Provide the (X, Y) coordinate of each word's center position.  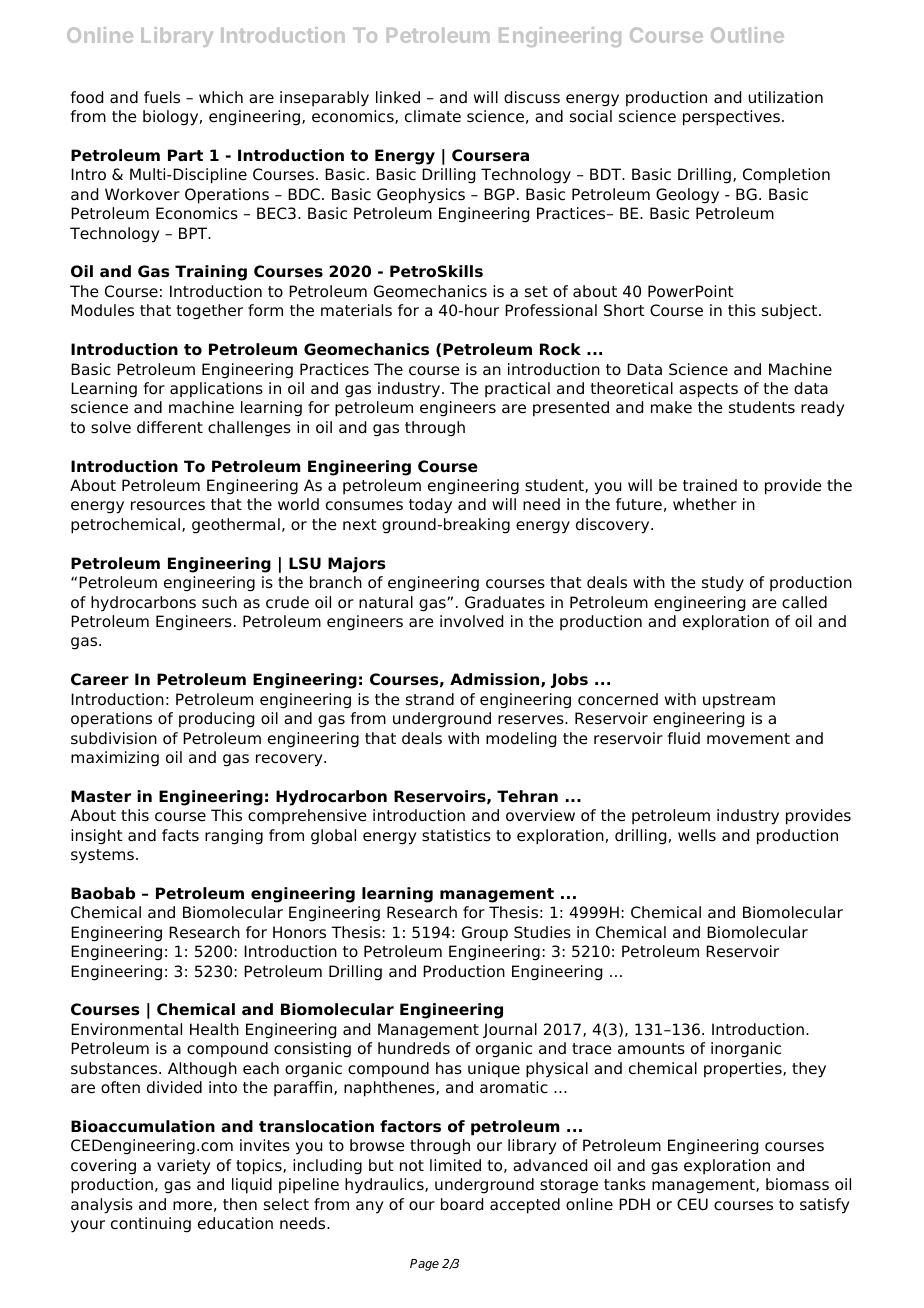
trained (710, 485)
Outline (747, 35)
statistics (456, 835)
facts (180, 835)
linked (398, 97)
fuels (162, 97)
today (430, 506)
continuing (151, 1225)
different (170, 427)
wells (697, 835)
